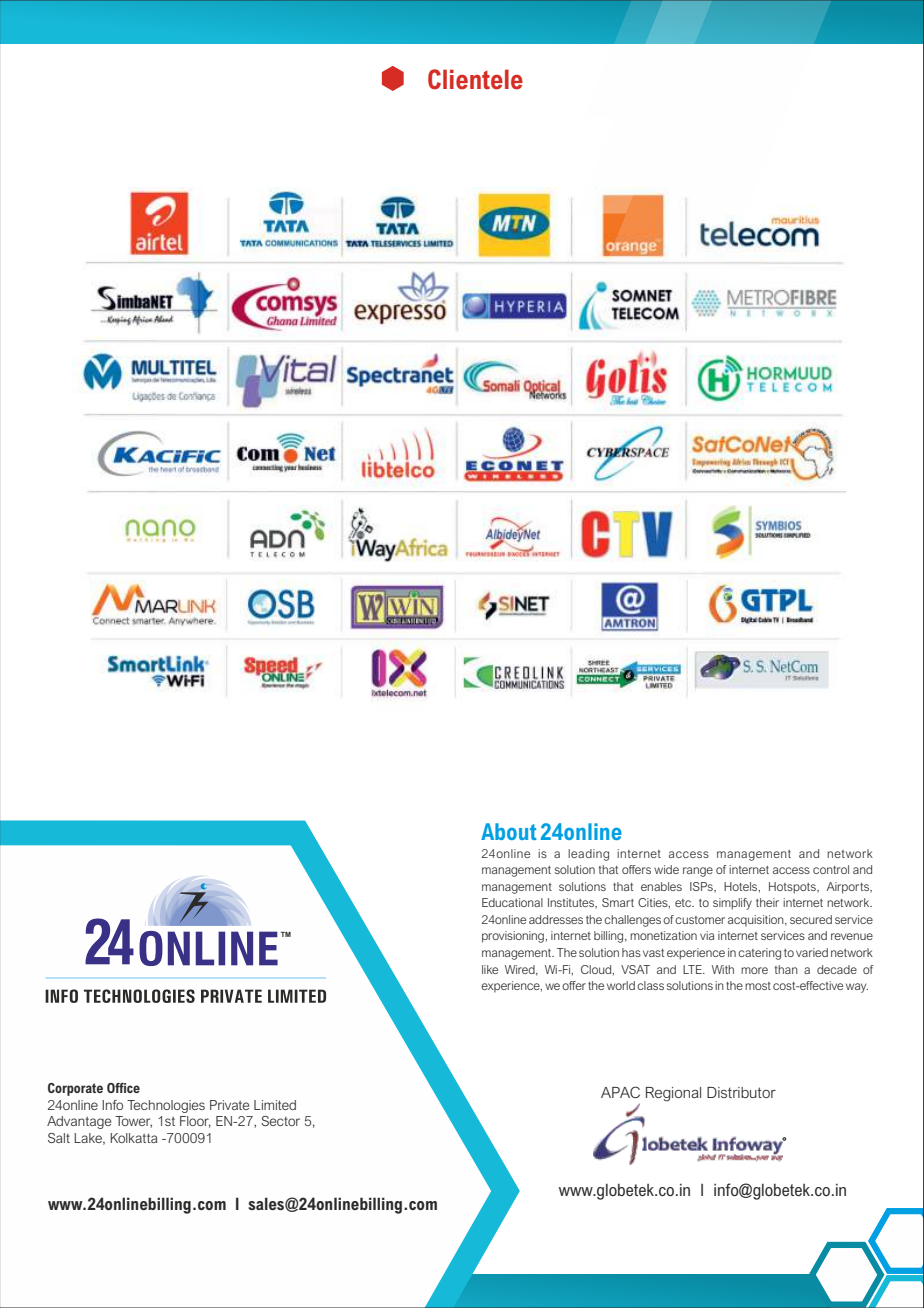 This document has height=1308, width=924. I want to click on range, so click(698, 872).
